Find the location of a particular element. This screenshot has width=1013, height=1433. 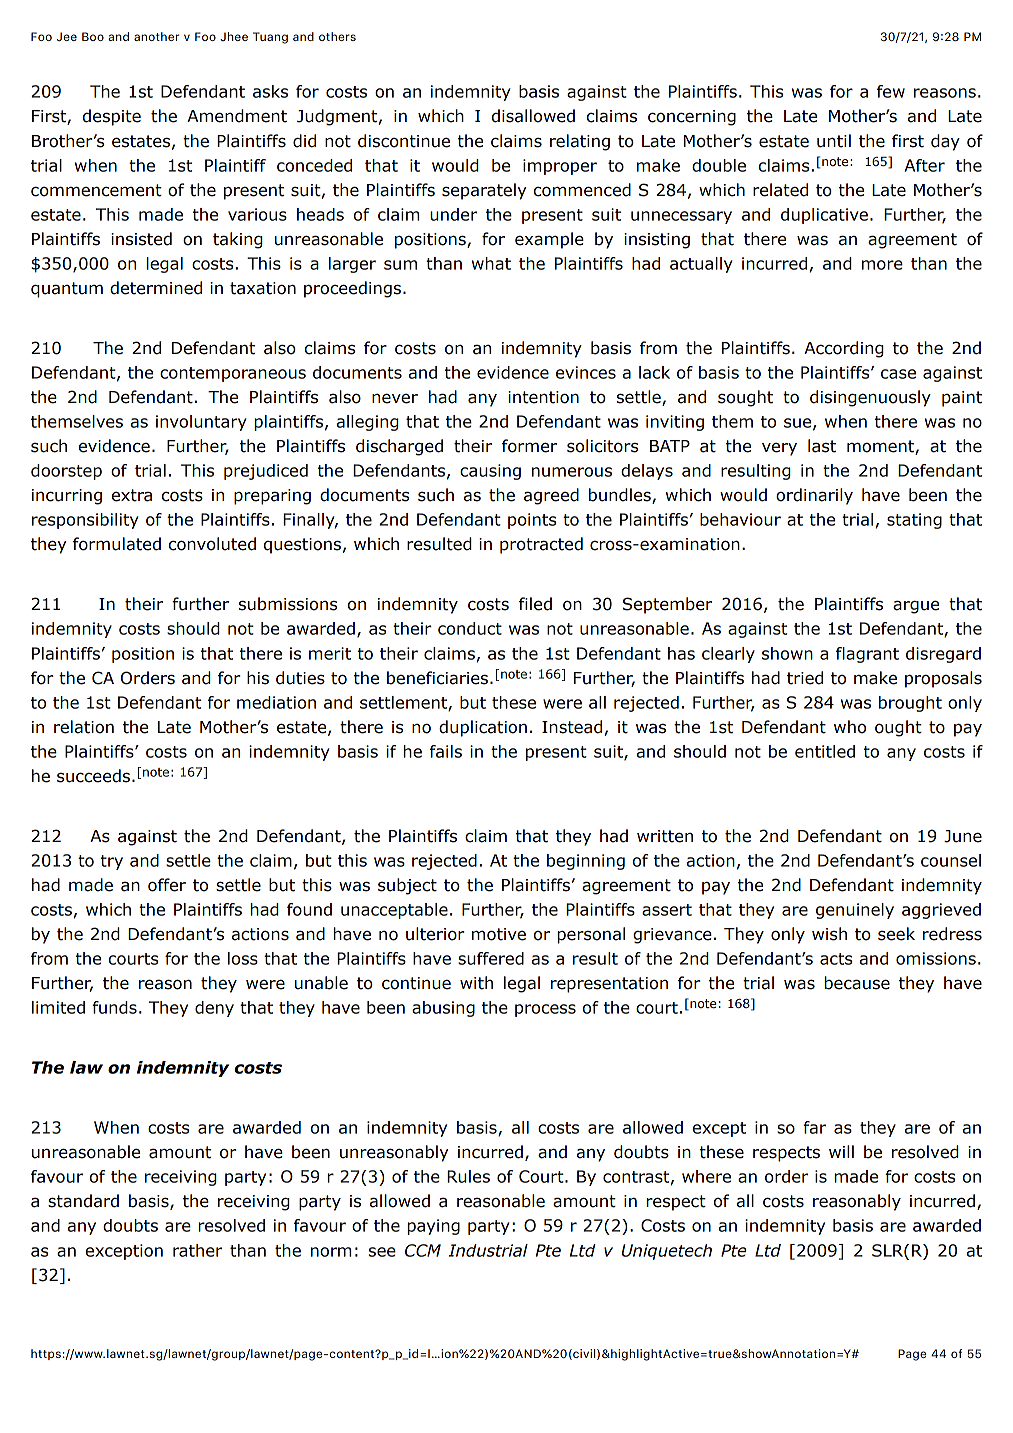

contemporaneous is located at coordinates (233, 374).
